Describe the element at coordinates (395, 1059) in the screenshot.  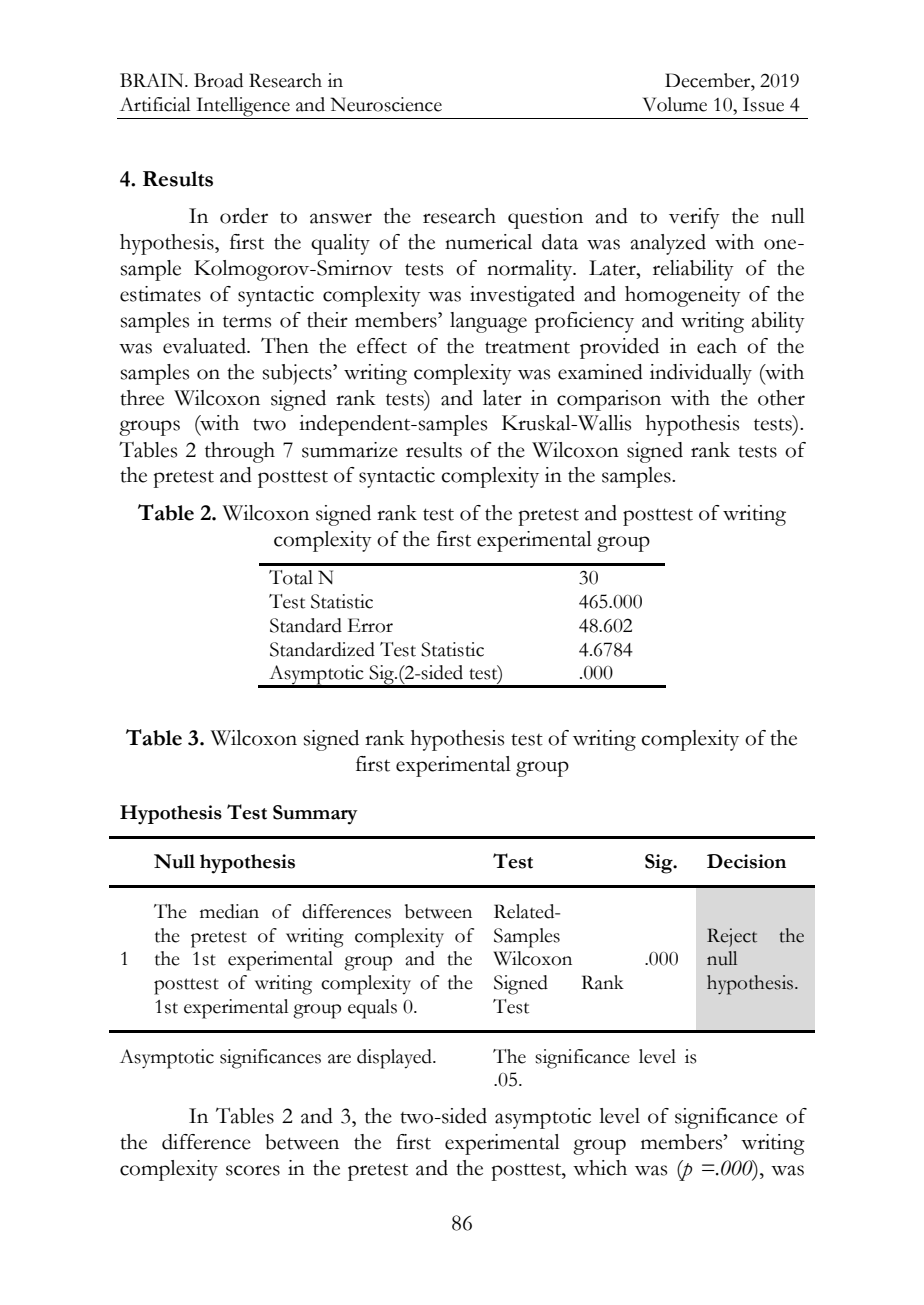
I see `displayed` at that location.
